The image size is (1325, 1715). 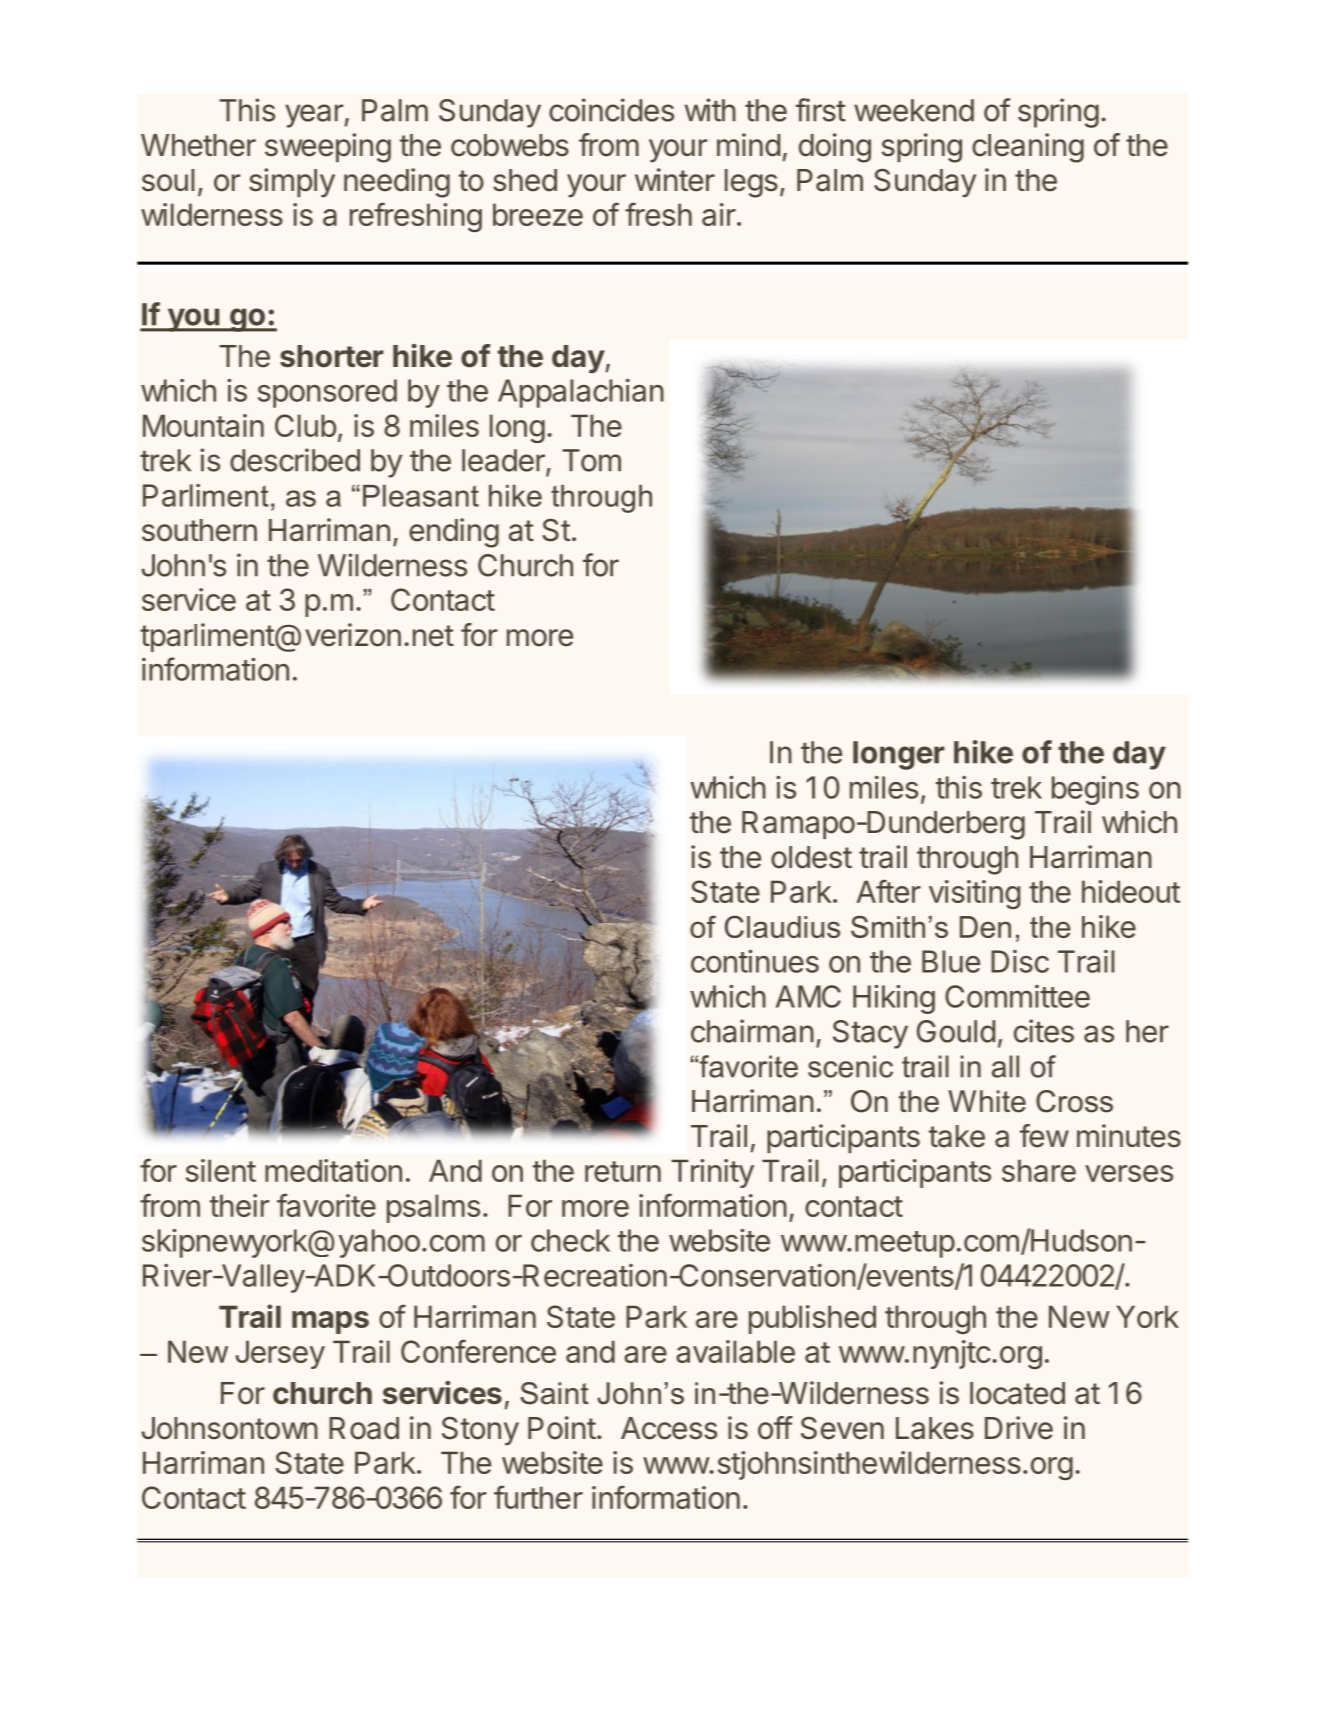 What do you see at coordinates (199, 530) in the page?
I see `southern` at bounding box center [199, 530].
